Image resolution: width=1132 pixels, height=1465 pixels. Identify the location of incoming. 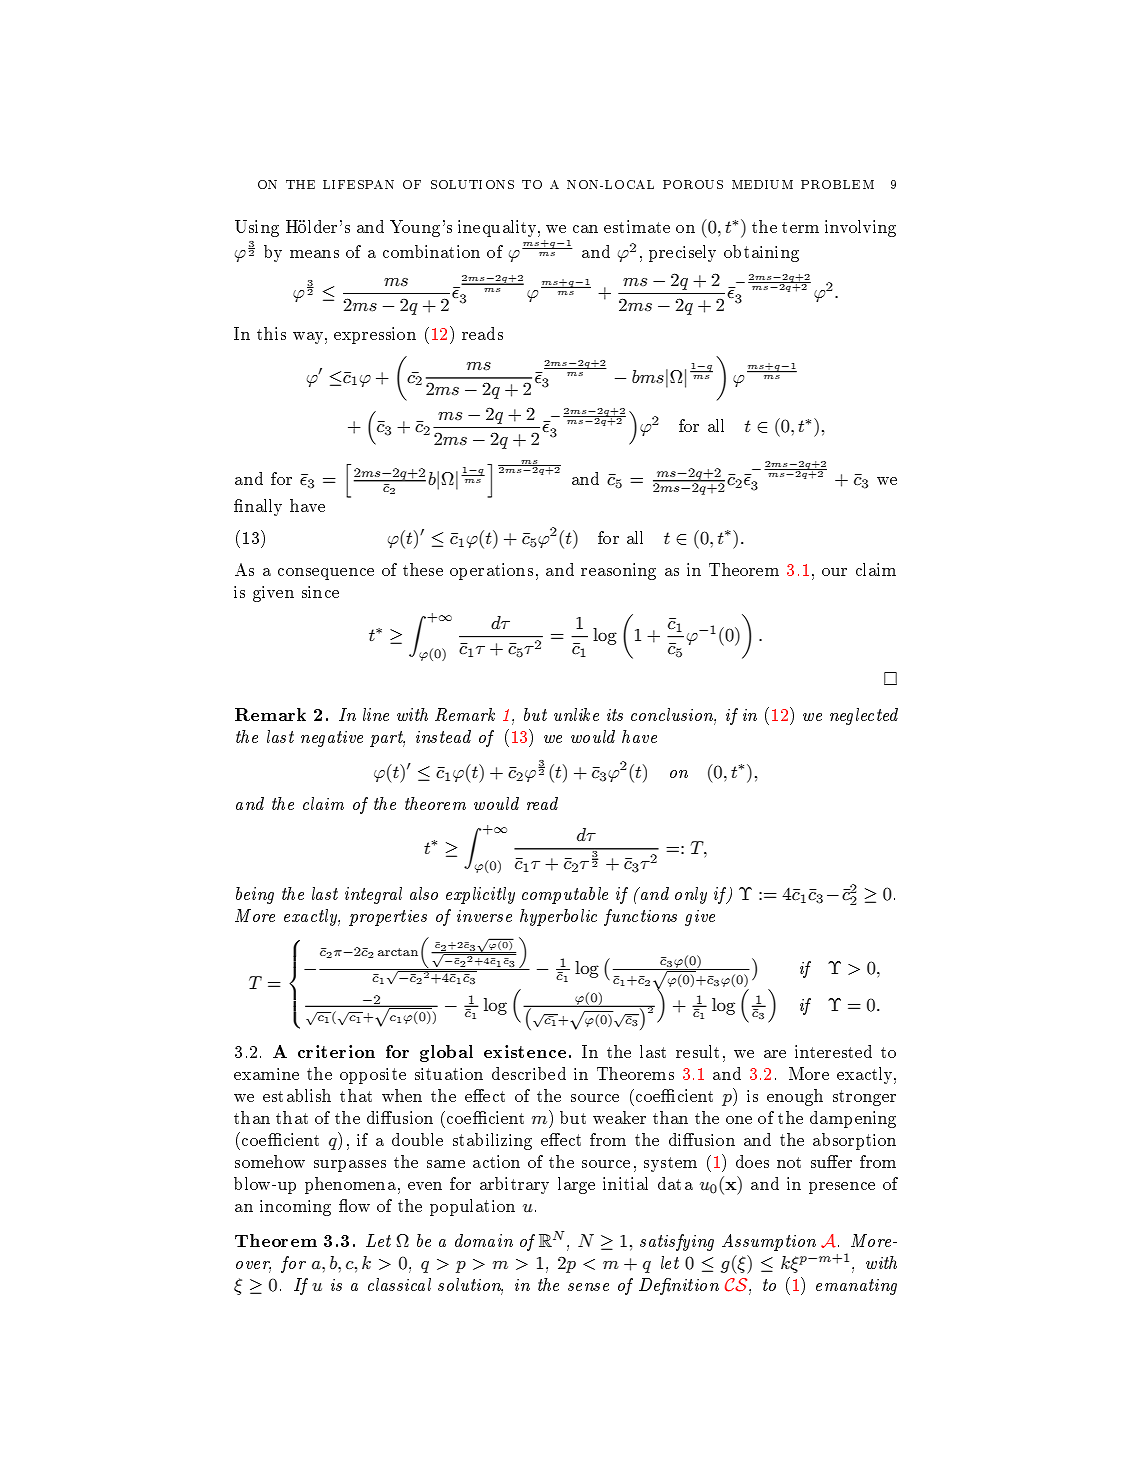
(295, 1208).
